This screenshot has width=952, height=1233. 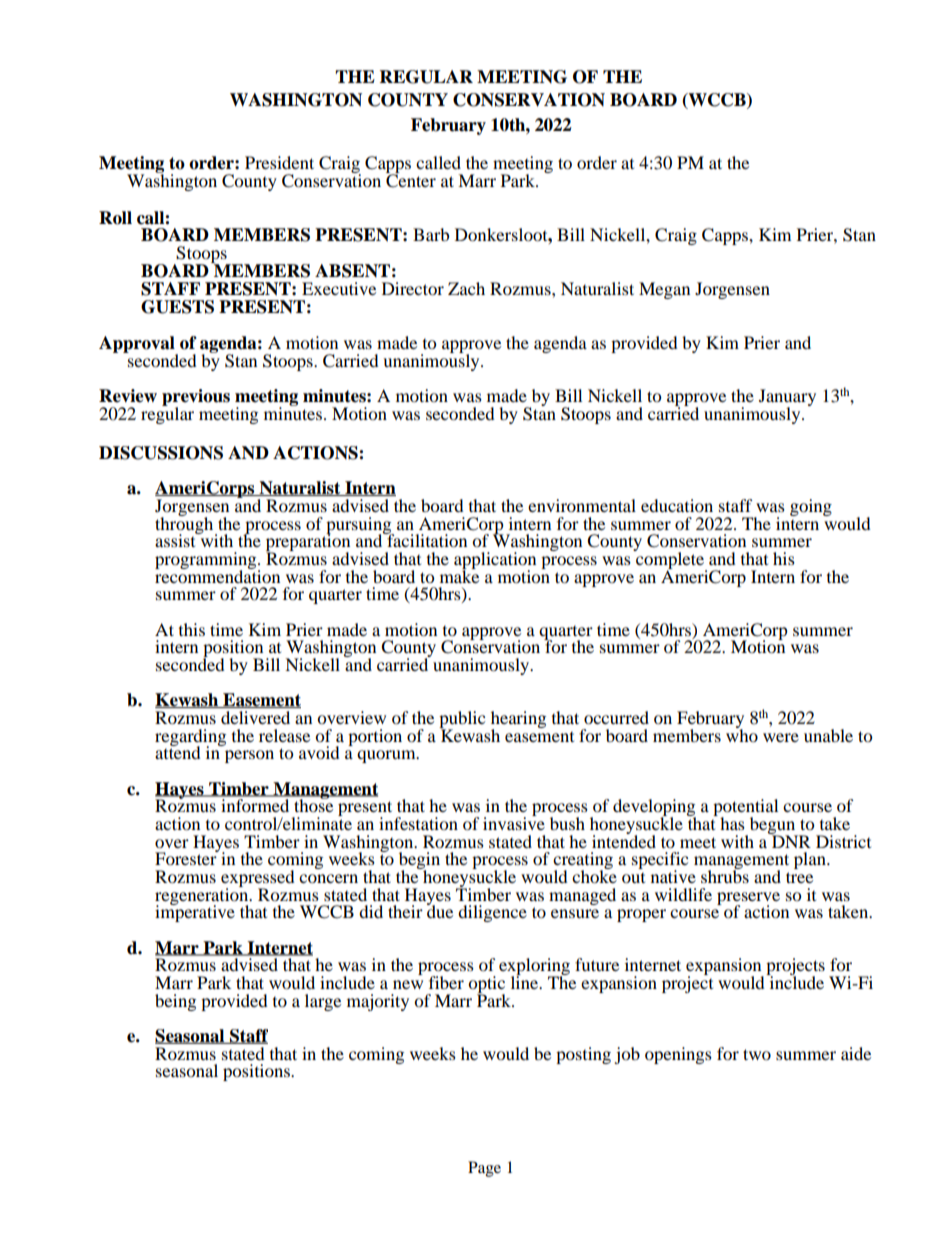 What do you see at coordinates (203, 896) in the screenshot?
I see `regeneration` at bounding box center [203, 896].
